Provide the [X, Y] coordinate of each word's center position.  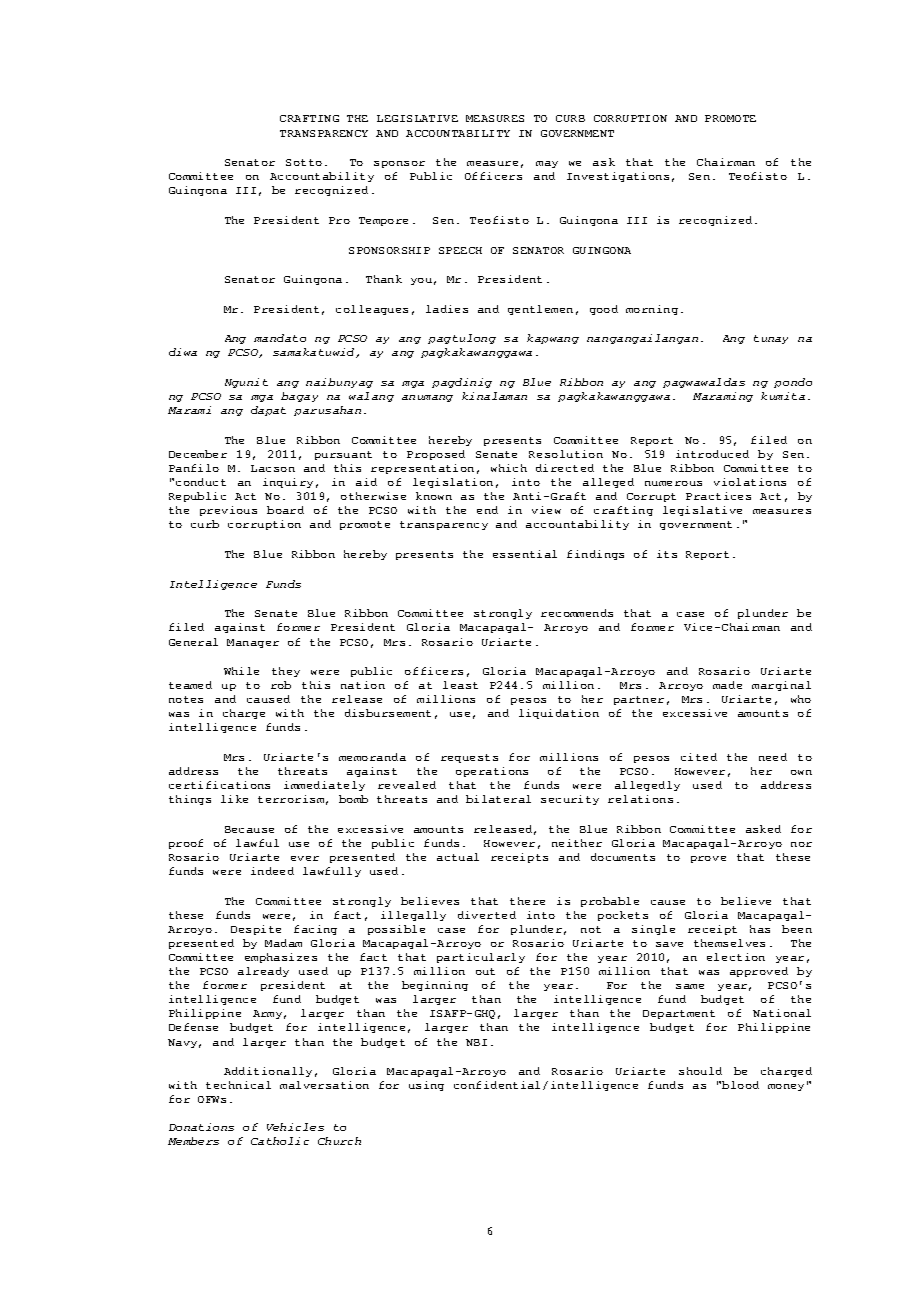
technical [238, 1085]
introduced [712, 454]
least [460, 685]
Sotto [304, 162]
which [509, 468]
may [547, 164]
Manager [253, 643]
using [426, 1086]
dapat [268, 411]
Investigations [618, 177]
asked [763, 829]
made [727, 685]
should [700, 1071]
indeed [272, 871]
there [527, 901]
